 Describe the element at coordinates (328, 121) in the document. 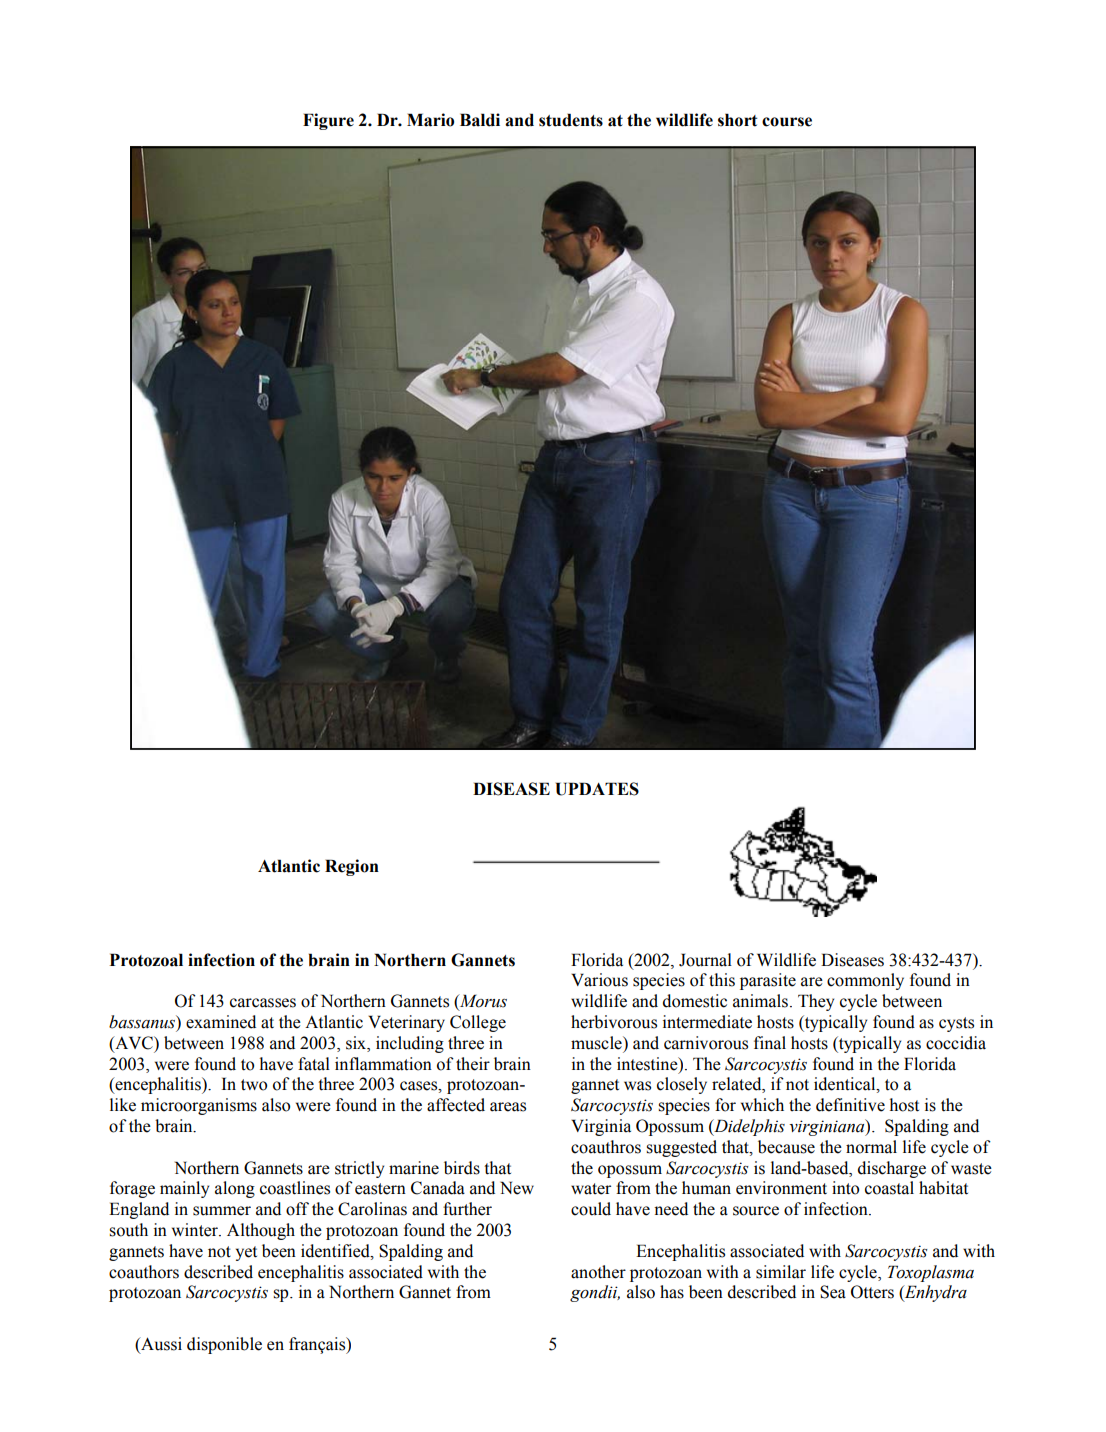

I see `Figure` at that location.
